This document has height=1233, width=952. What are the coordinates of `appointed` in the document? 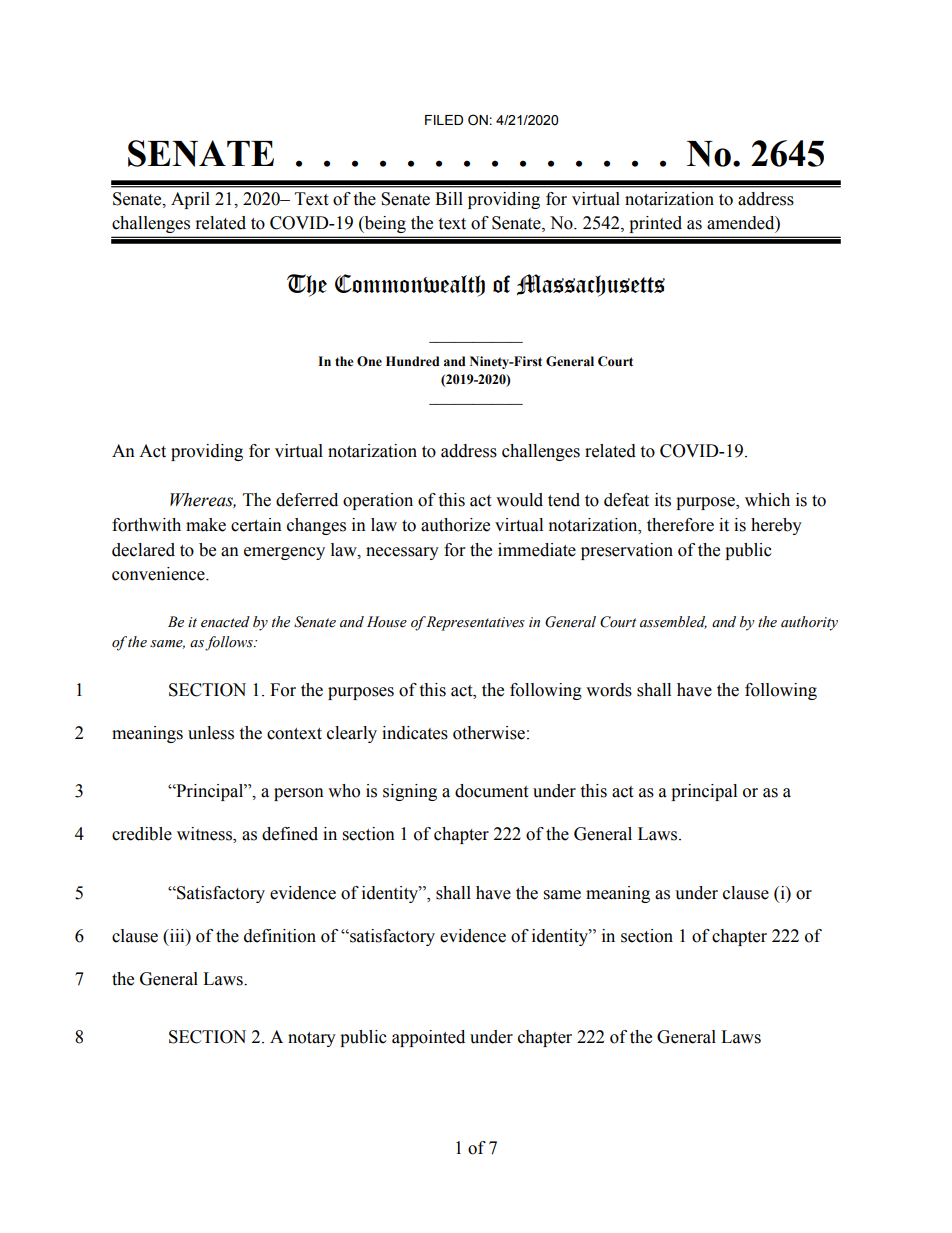 It's located at (428, 1038).
